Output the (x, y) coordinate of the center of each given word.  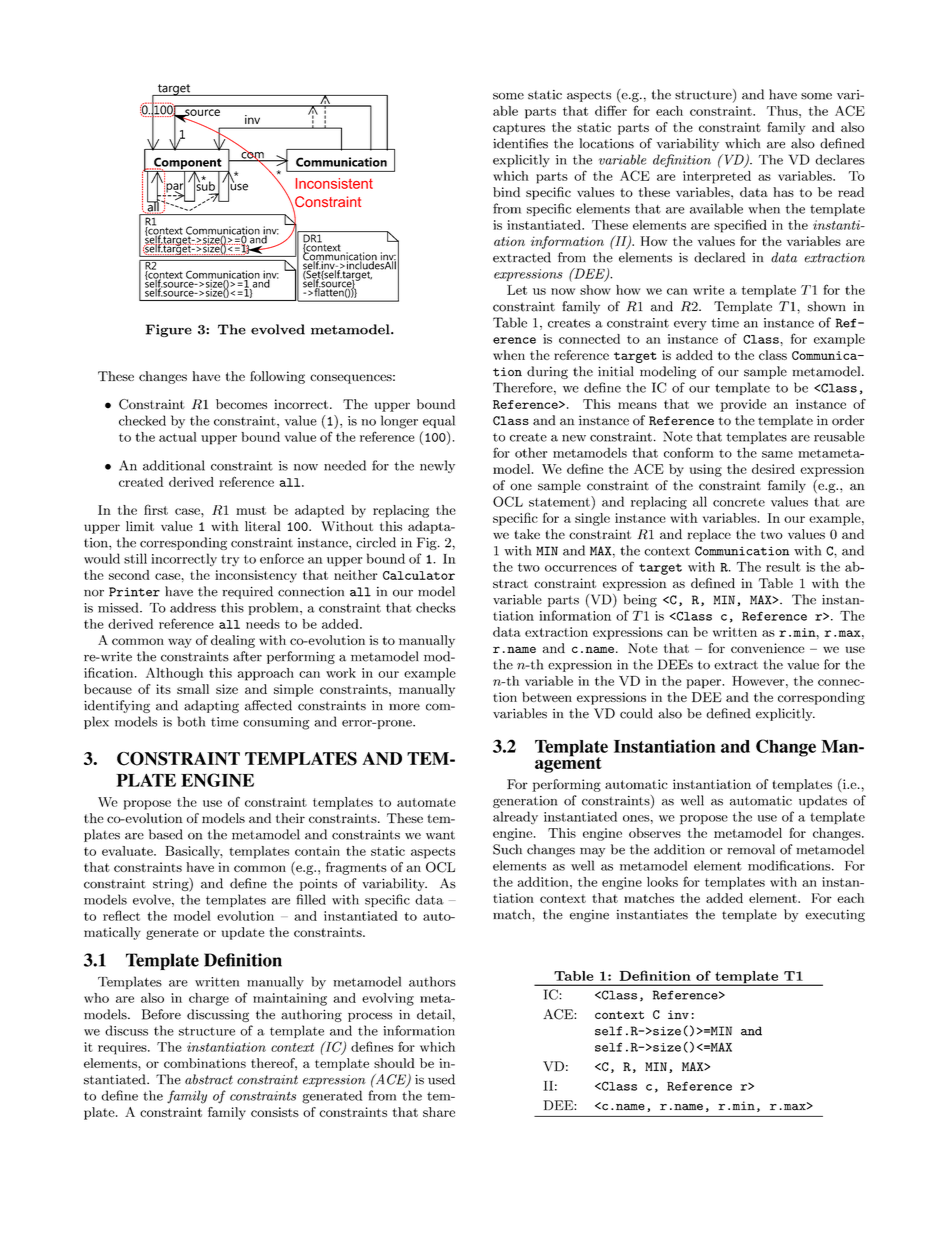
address (193, 607)
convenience (767, 648)
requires (123, 1048)
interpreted (717, 177)
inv (678, 1014)
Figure (169, 330)
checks (436, 607)
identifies (520, 143)
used (441, 1079)
